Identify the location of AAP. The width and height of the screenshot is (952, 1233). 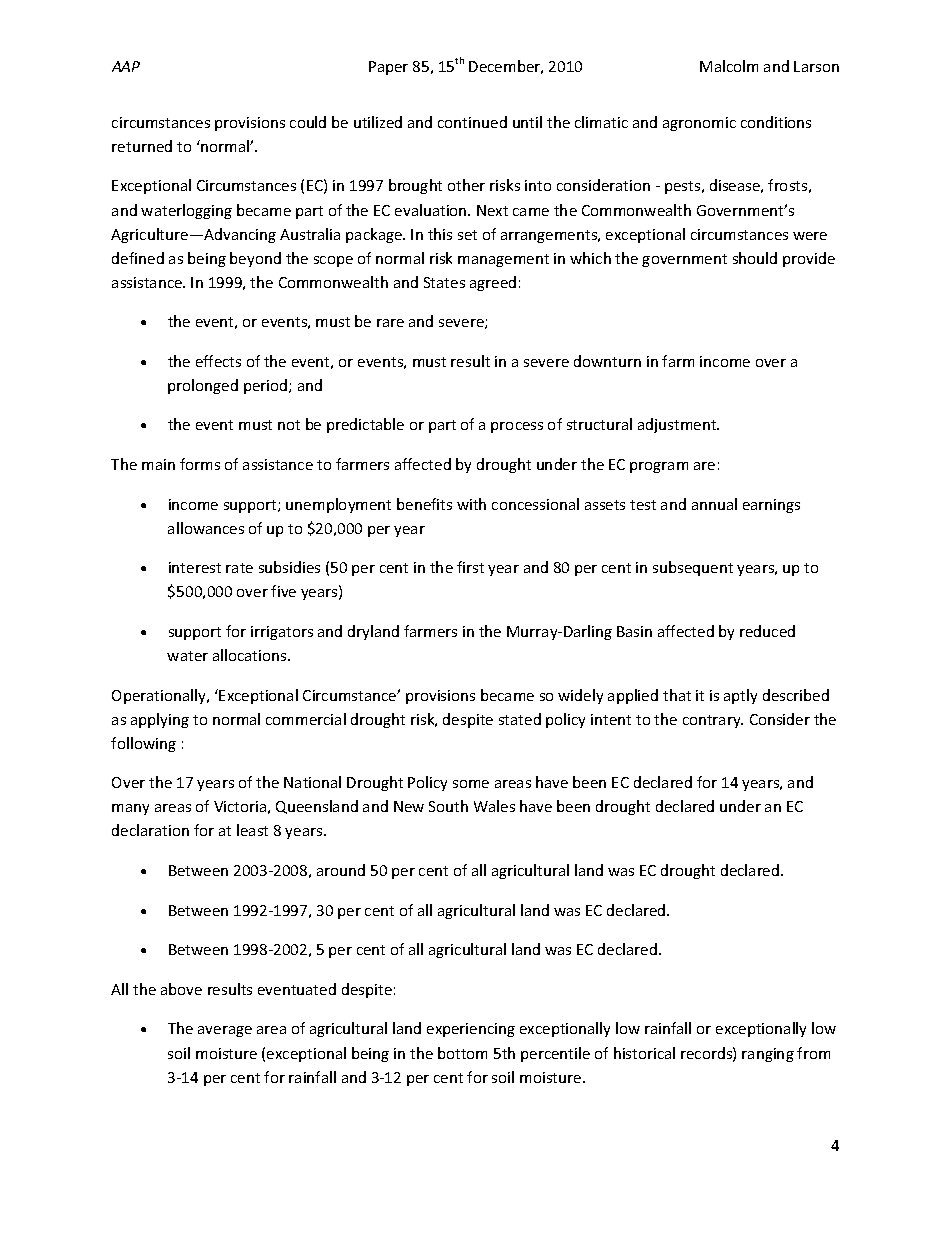
(126, 66).
